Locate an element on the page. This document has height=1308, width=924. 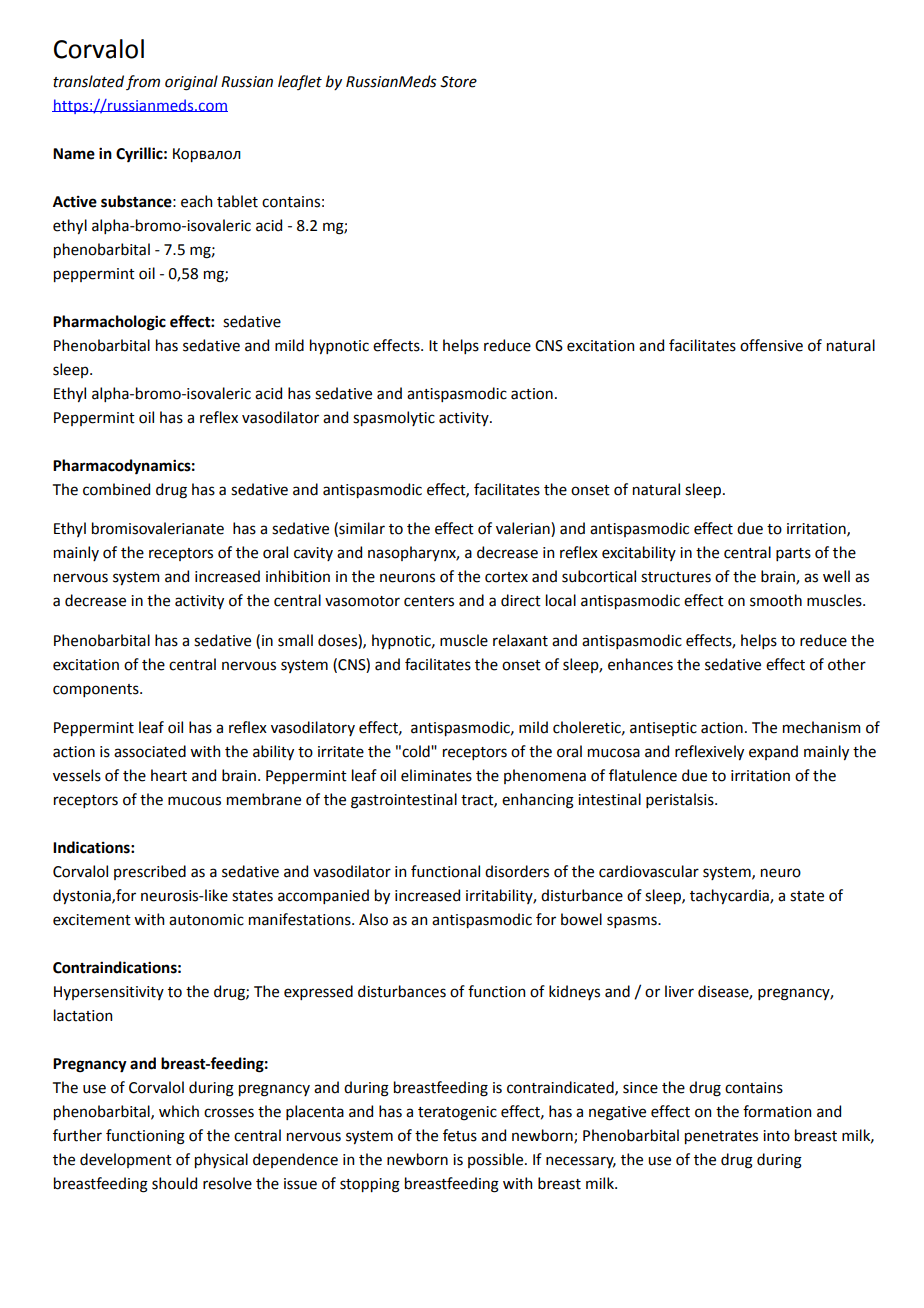
combined is located at coordinates (116, 489).
